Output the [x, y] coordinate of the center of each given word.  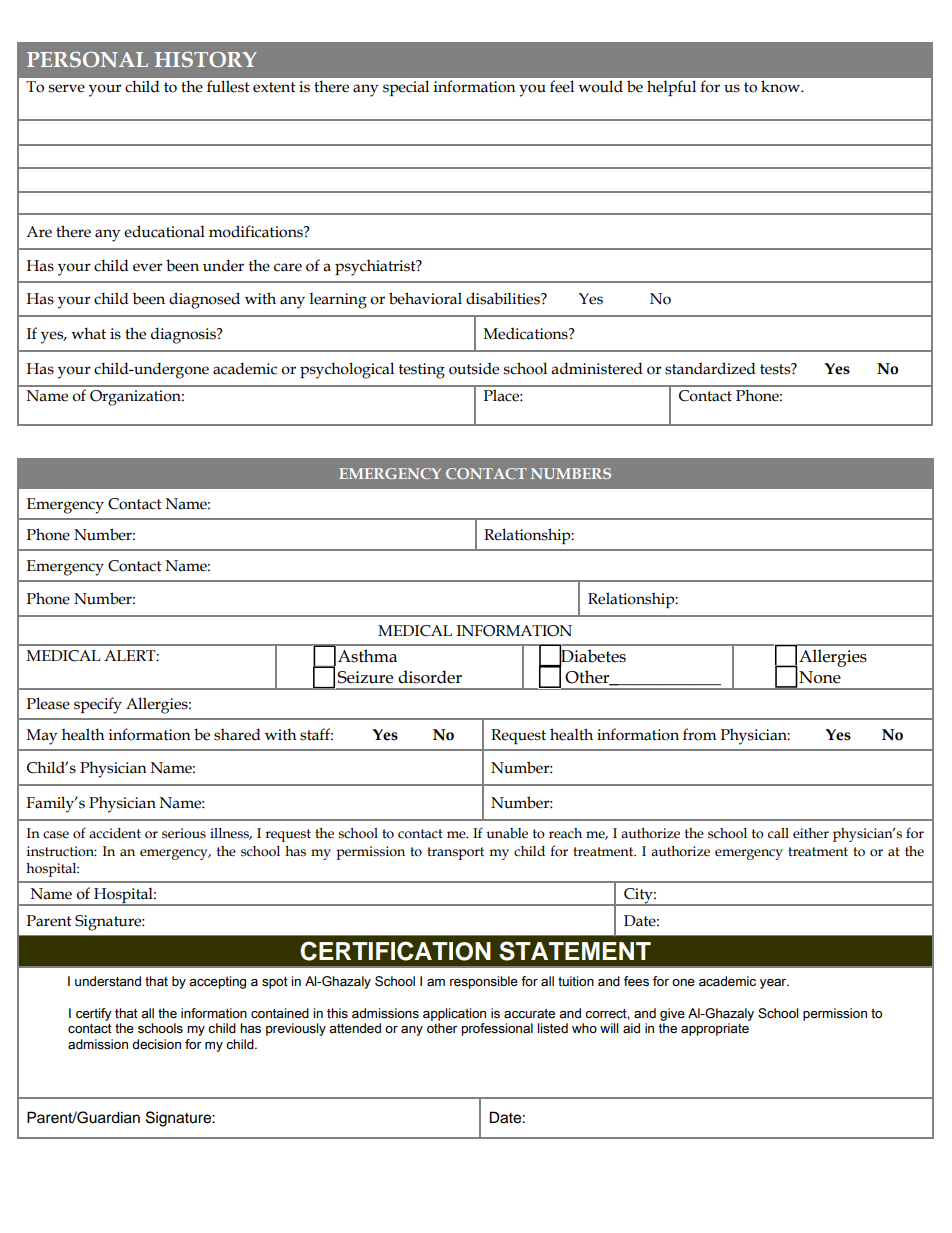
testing [422, 371]
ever [148, 267]
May [42, 737]
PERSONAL [87, 59]
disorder [430, 677]
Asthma [367, 656]
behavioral [425, 298]
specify [98, 705]
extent [274, 87]
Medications [527, 333]
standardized [710, 368]
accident [115, 833]
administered [597, 368]
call [778, 833]
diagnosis [184, 335]
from [700, 734]
